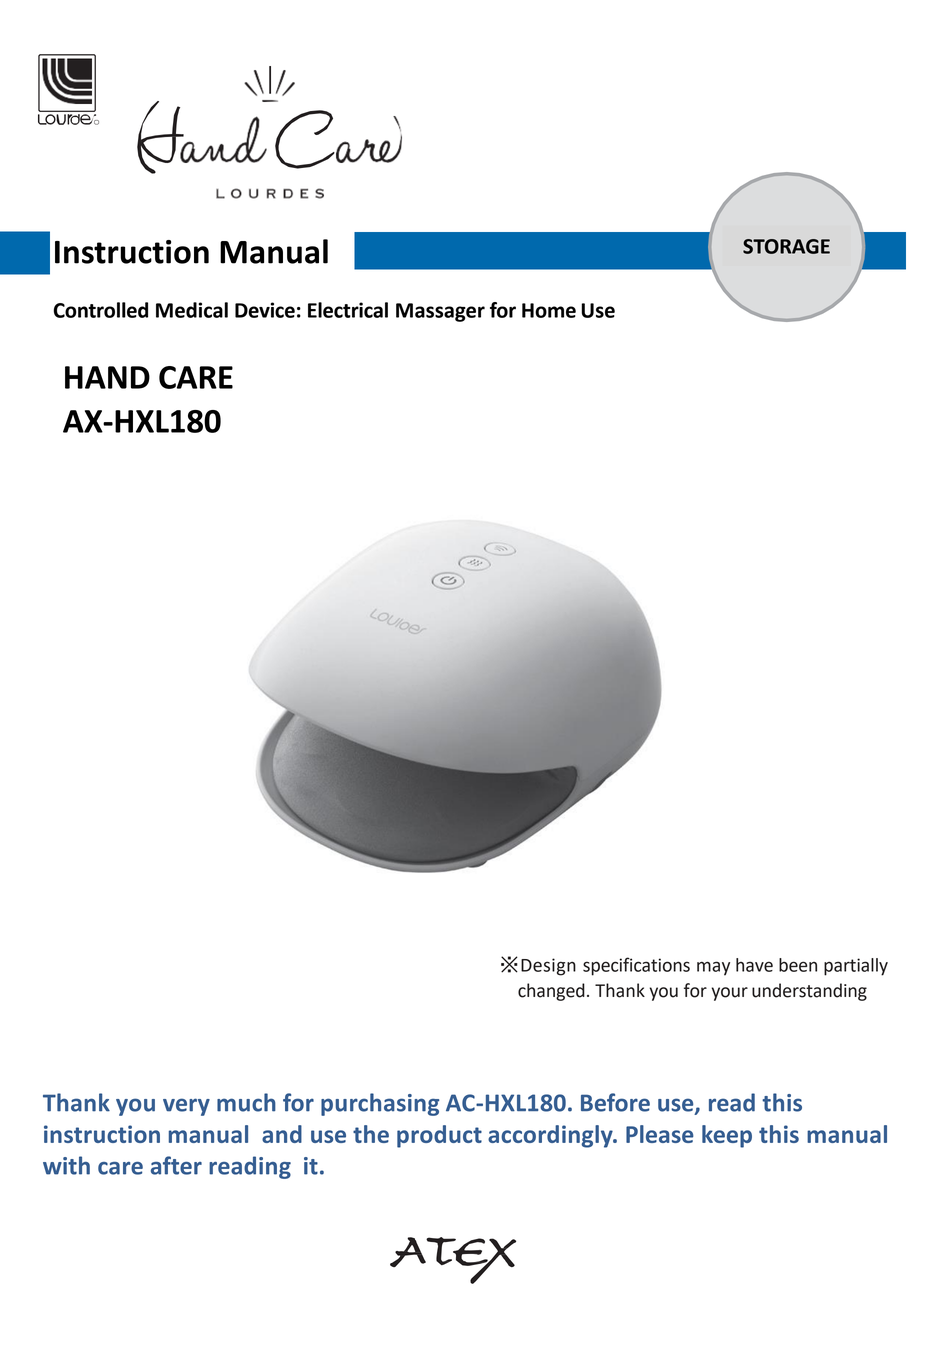  I want to click on Electrical, so click(348, 310).
